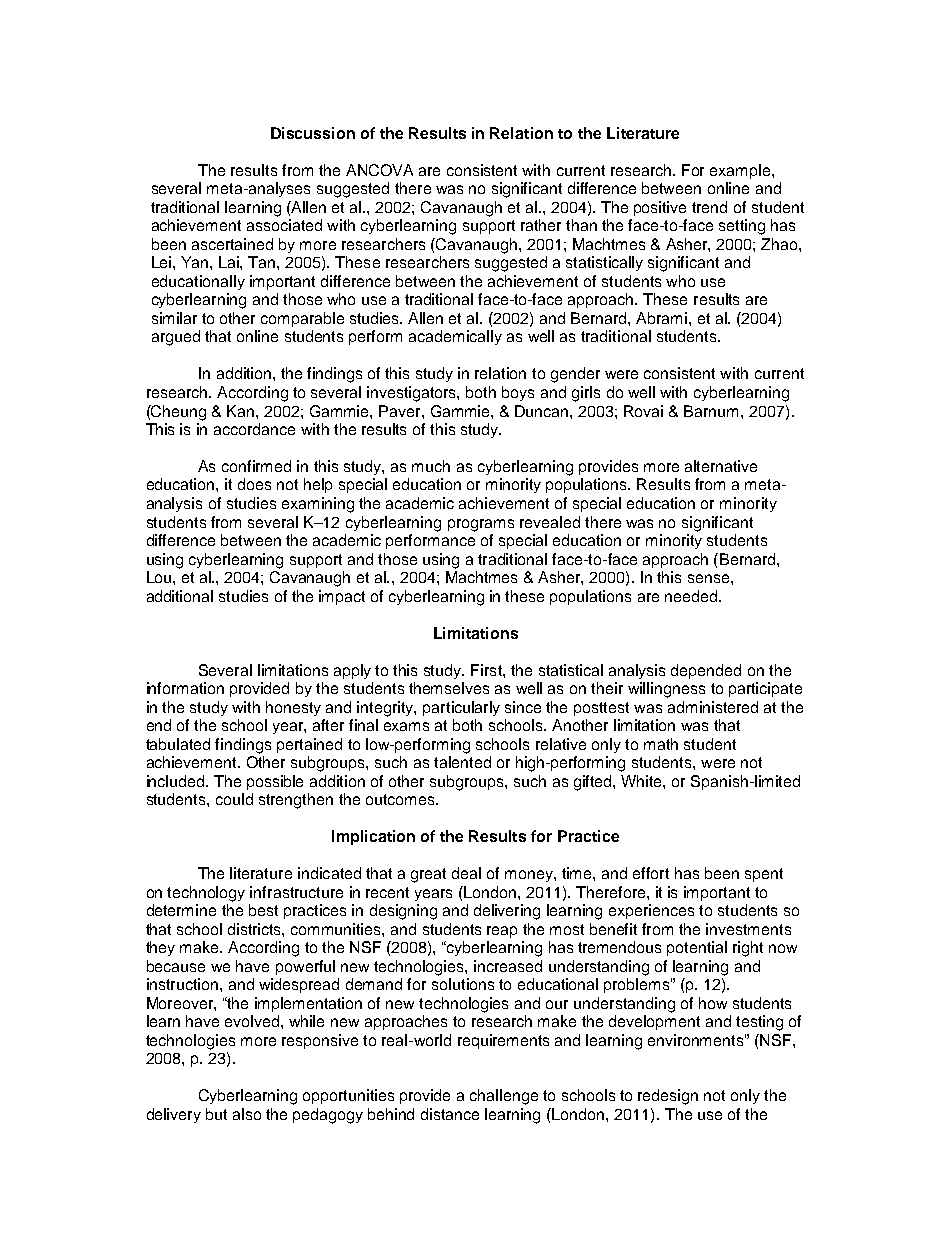  Describe the element at coordinates (461, 708) in the screenshot. I see `particularly` at that location.
